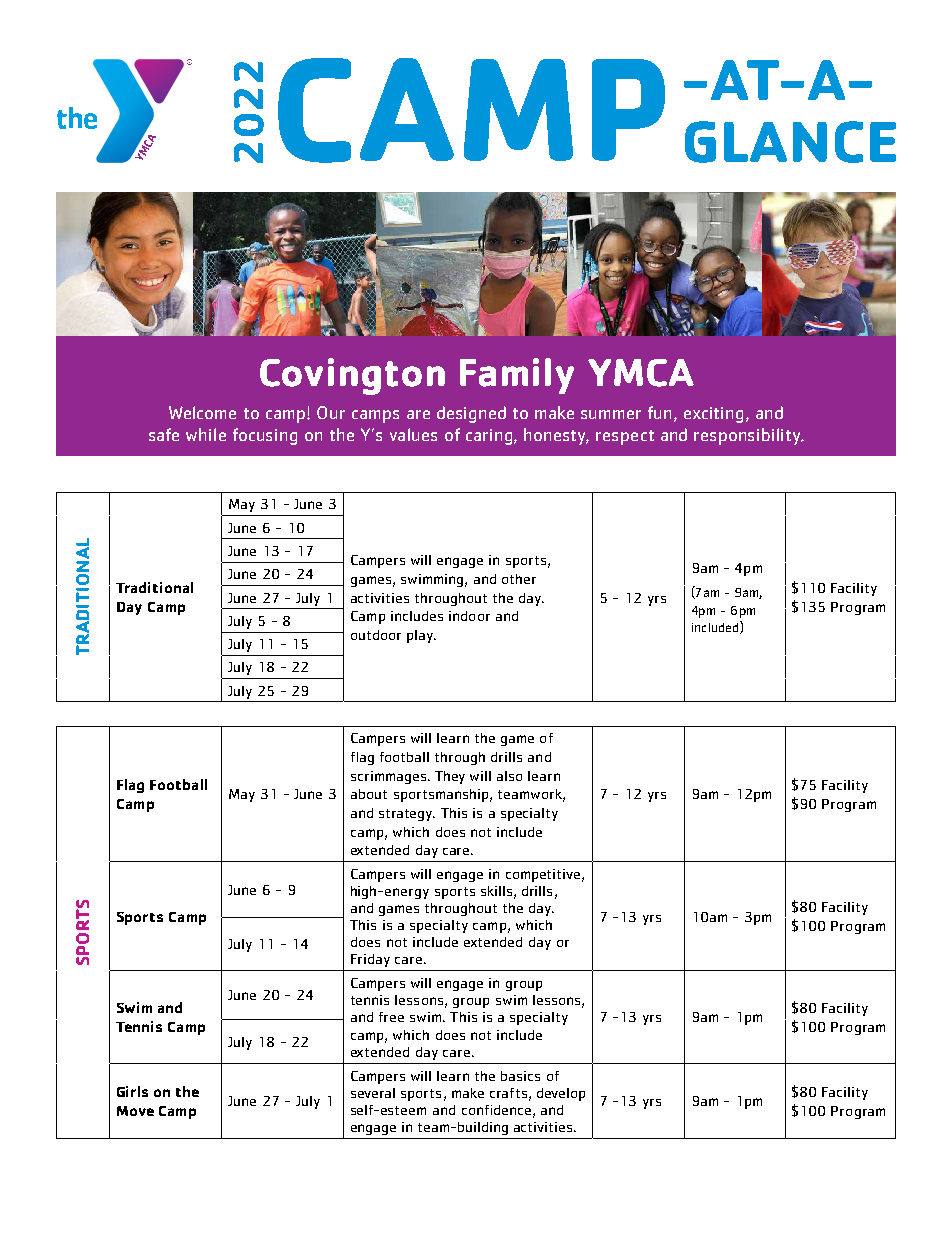  I want to click on Welcome, so click(202, 412).
